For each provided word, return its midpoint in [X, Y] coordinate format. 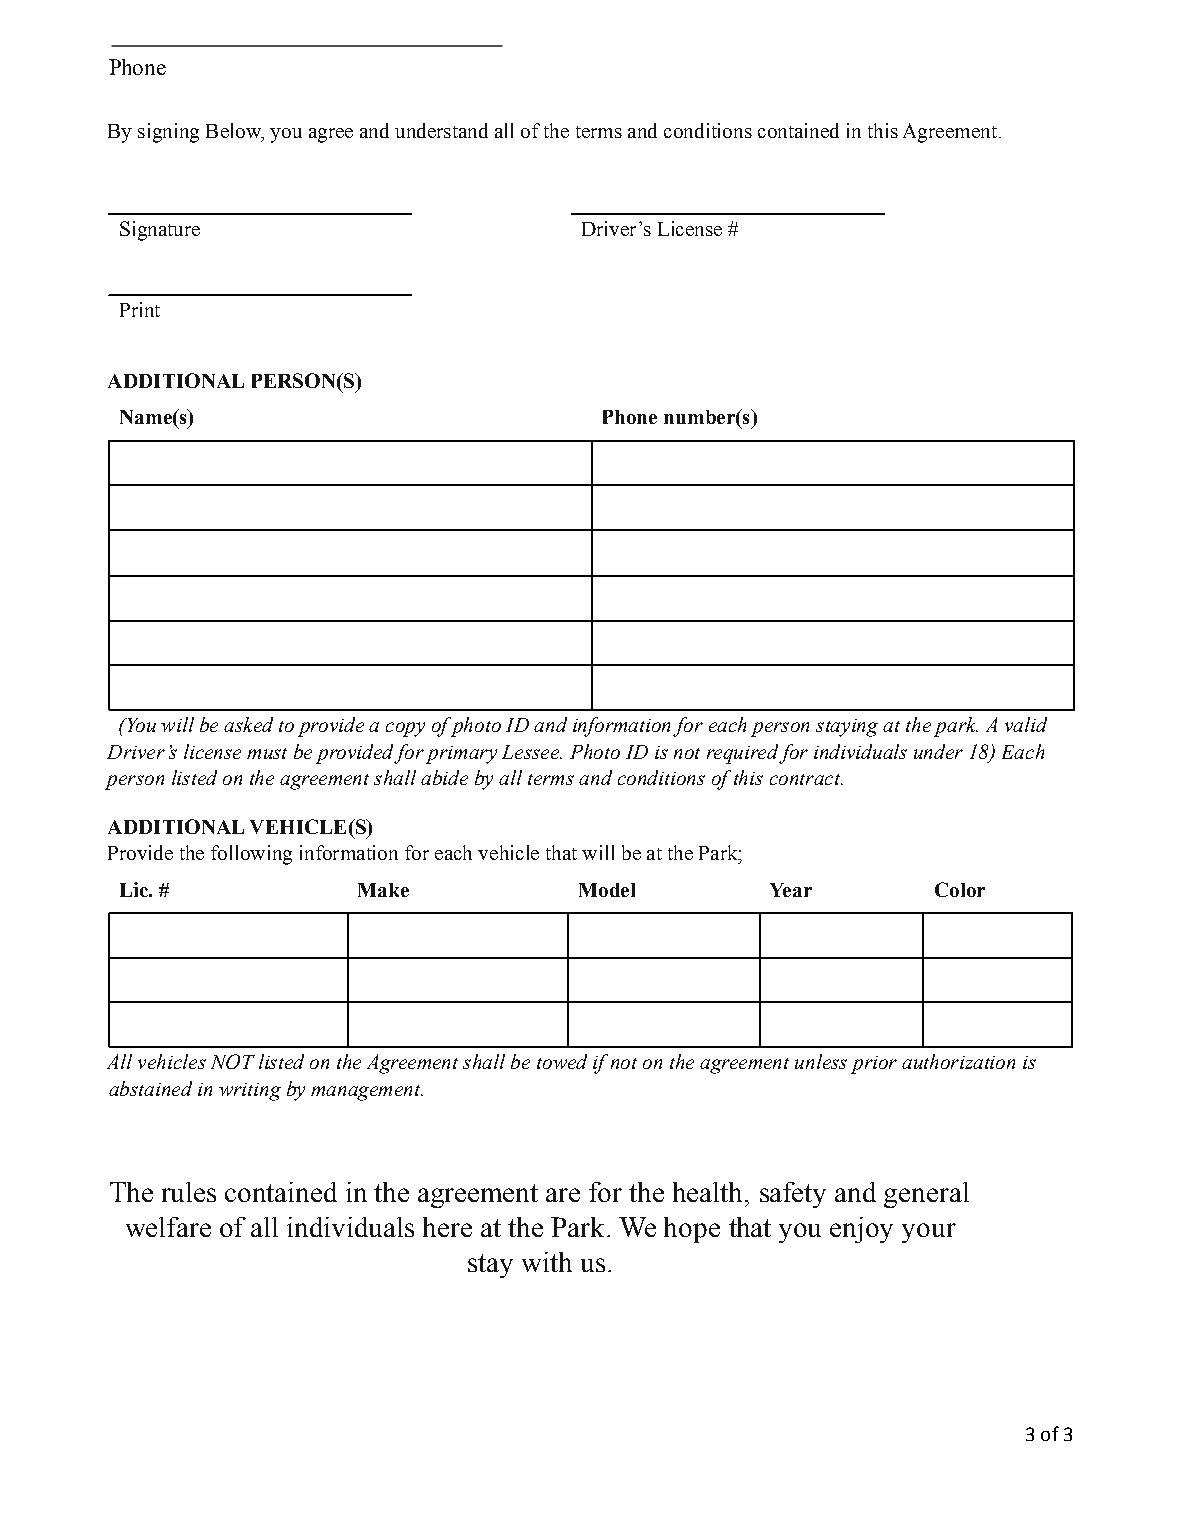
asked [248, 724]
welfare [168, 1227]
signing [168, 133]
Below [234, 132]
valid [1026, 724]
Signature [160, 231]
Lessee [531, 752]
